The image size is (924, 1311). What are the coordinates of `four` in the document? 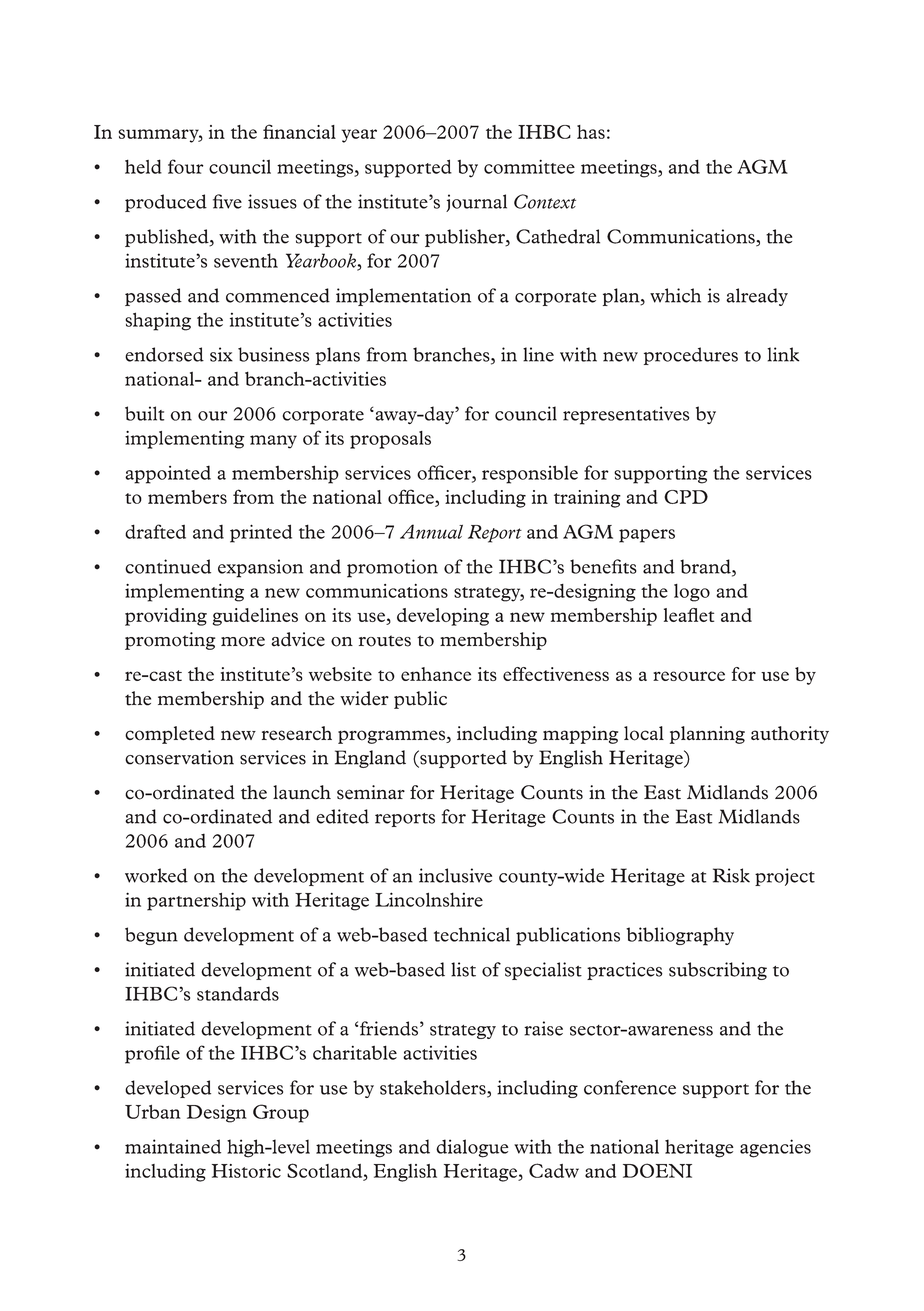 It's located at (186, 166).
